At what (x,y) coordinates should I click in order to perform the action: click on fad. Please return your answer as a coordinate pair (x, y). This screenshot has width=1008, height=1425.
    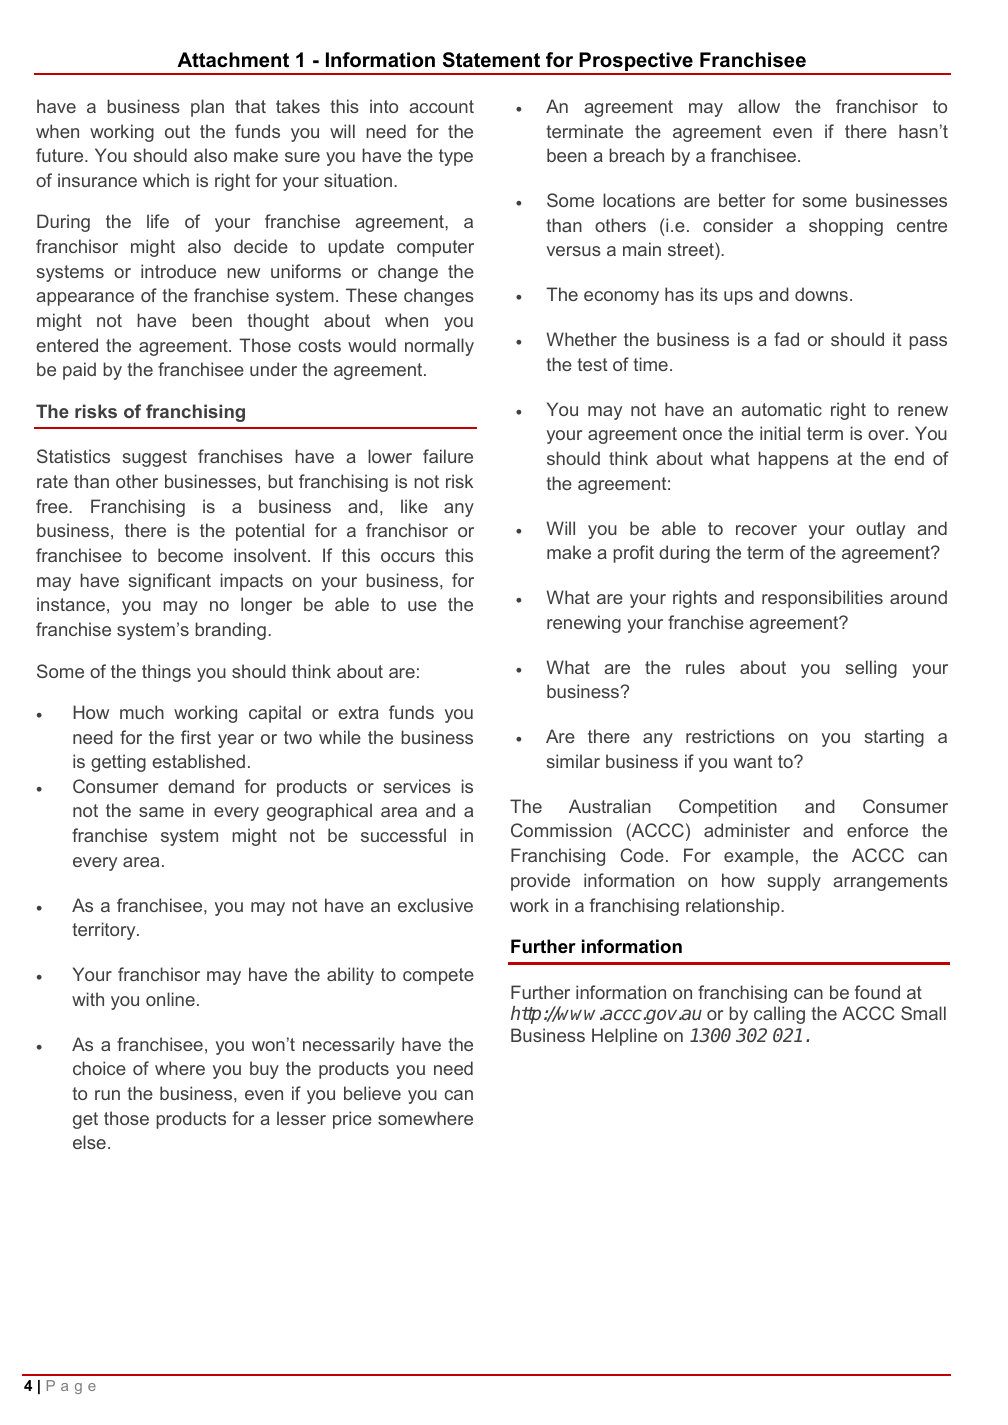
    Looking at the image, I should click on (786, 339).
